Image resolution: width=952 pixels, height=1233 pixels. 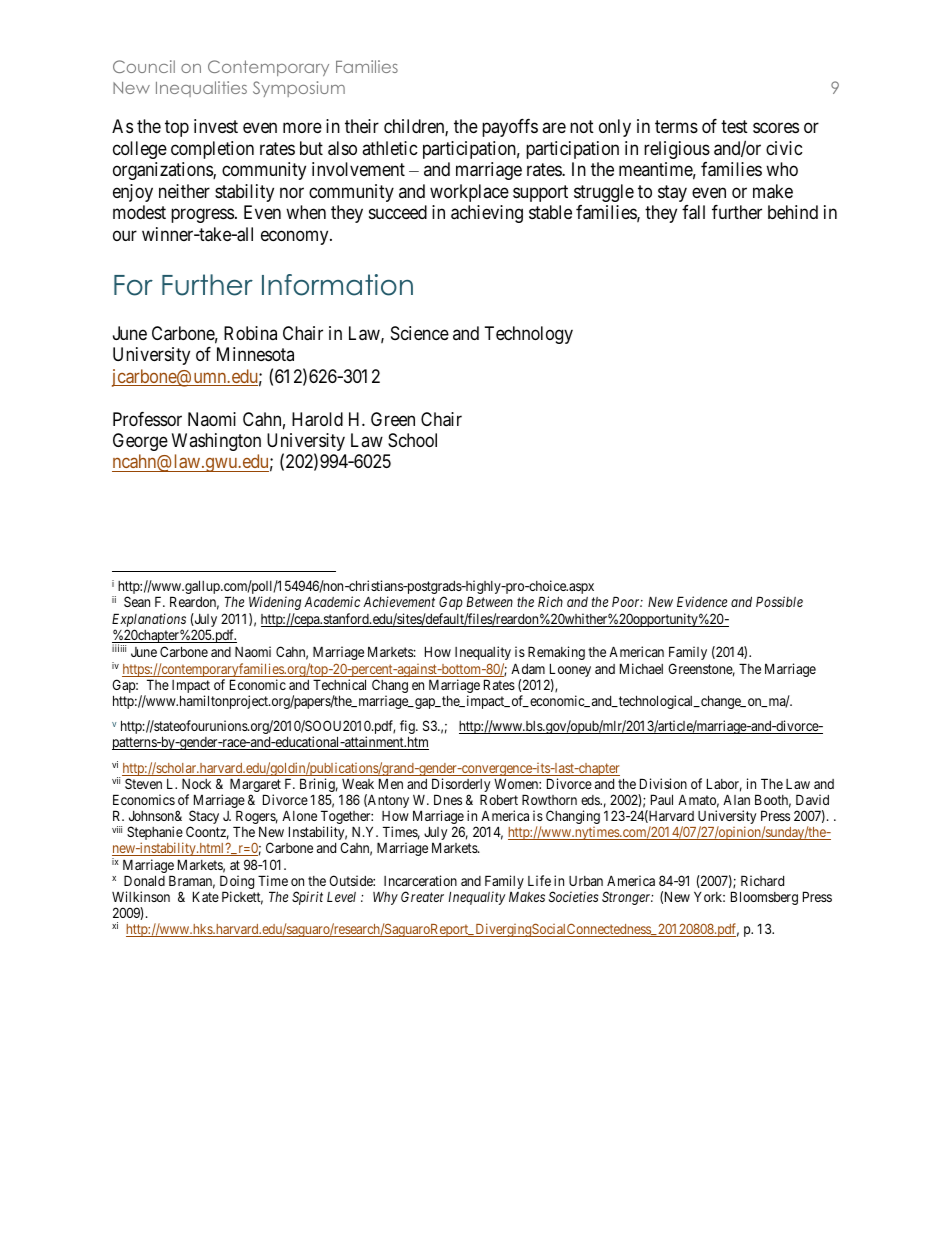 What do you see at coordinates (529, 335) in the screenshot?
I see `Technology` at bounding box center [529, 335].
